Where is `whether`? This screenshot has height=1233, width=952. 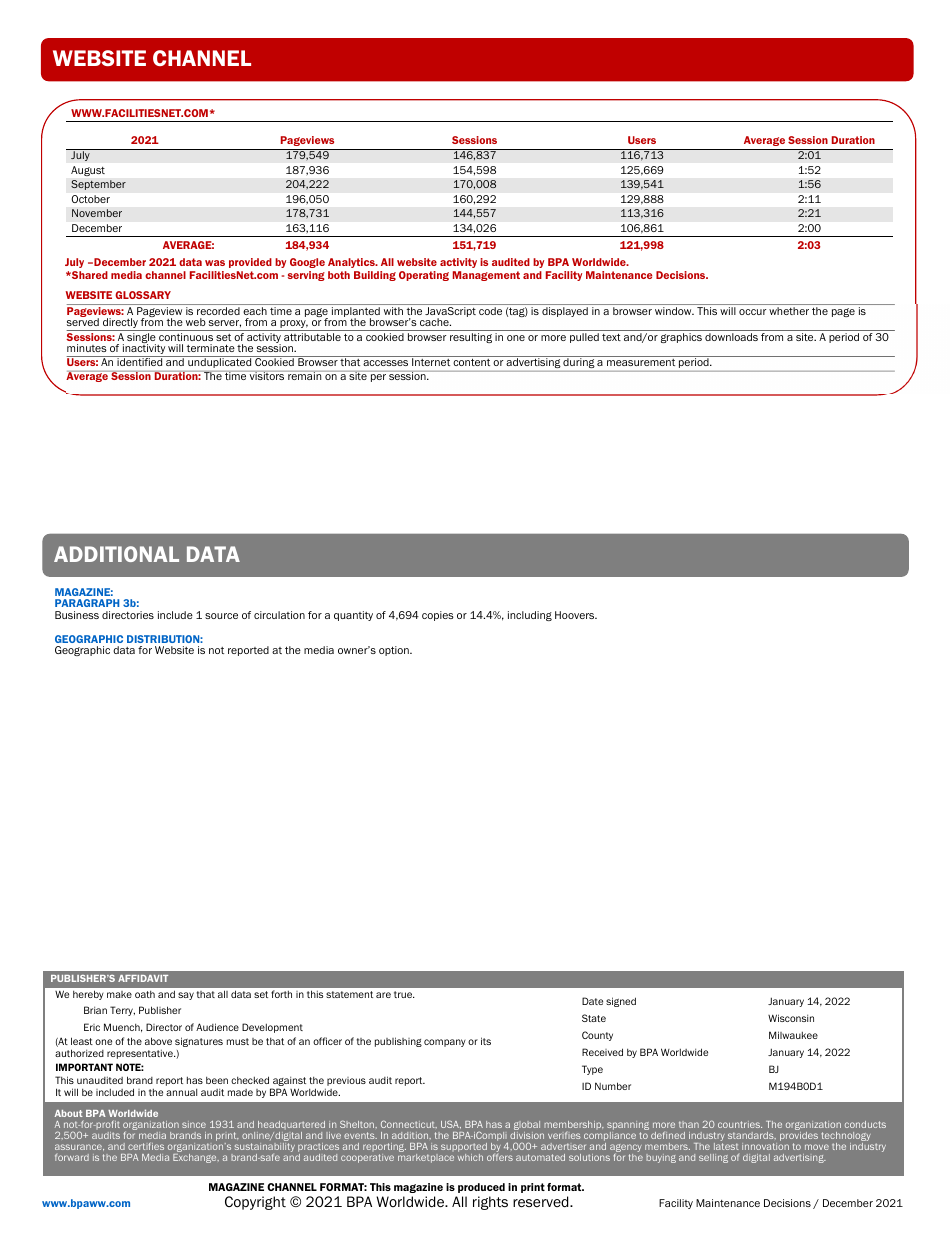
whether is located at coordinates (789, 311).
